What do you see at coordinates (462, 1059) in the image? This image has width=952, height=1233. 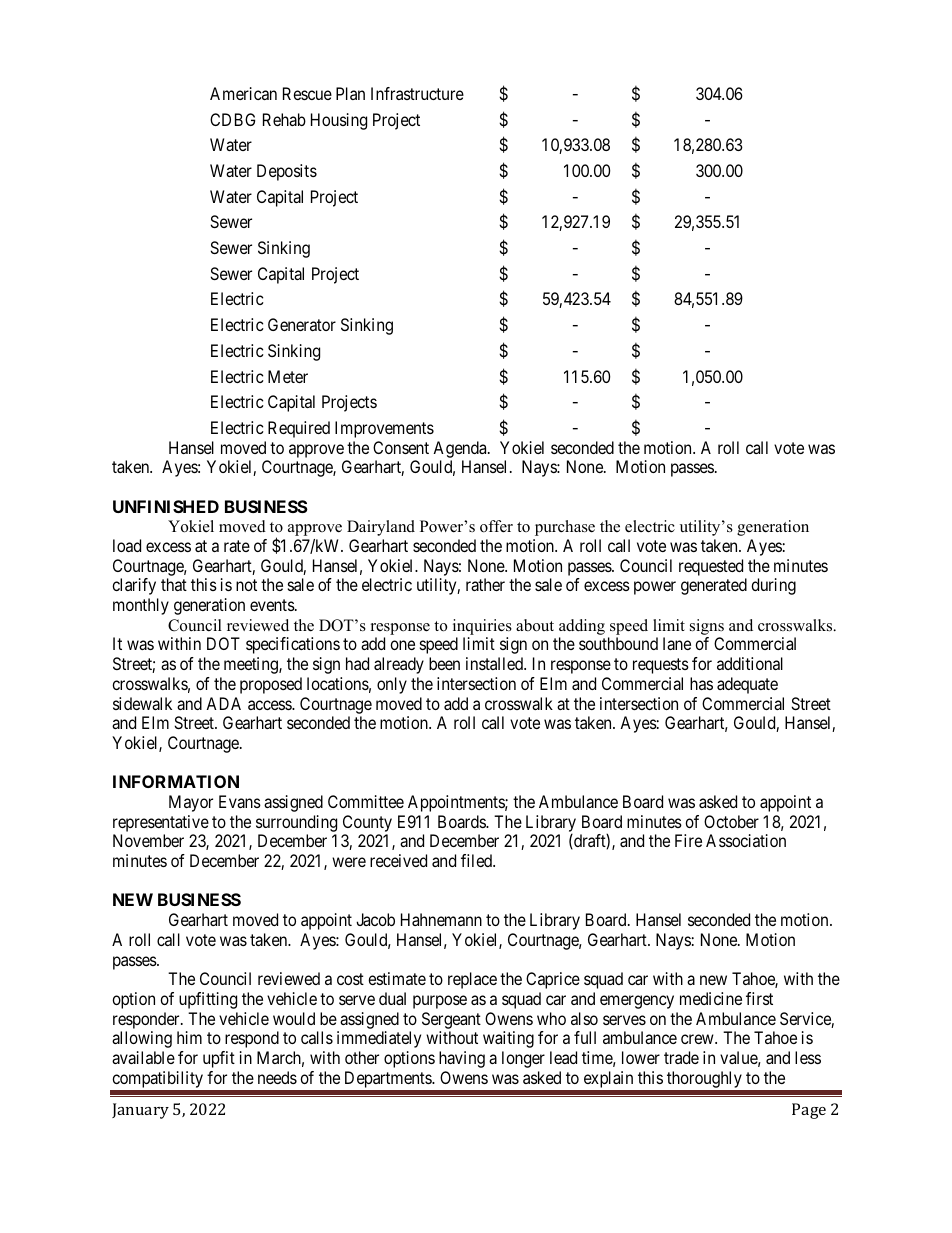 I see `having` at bounding box center [462, 1059].
